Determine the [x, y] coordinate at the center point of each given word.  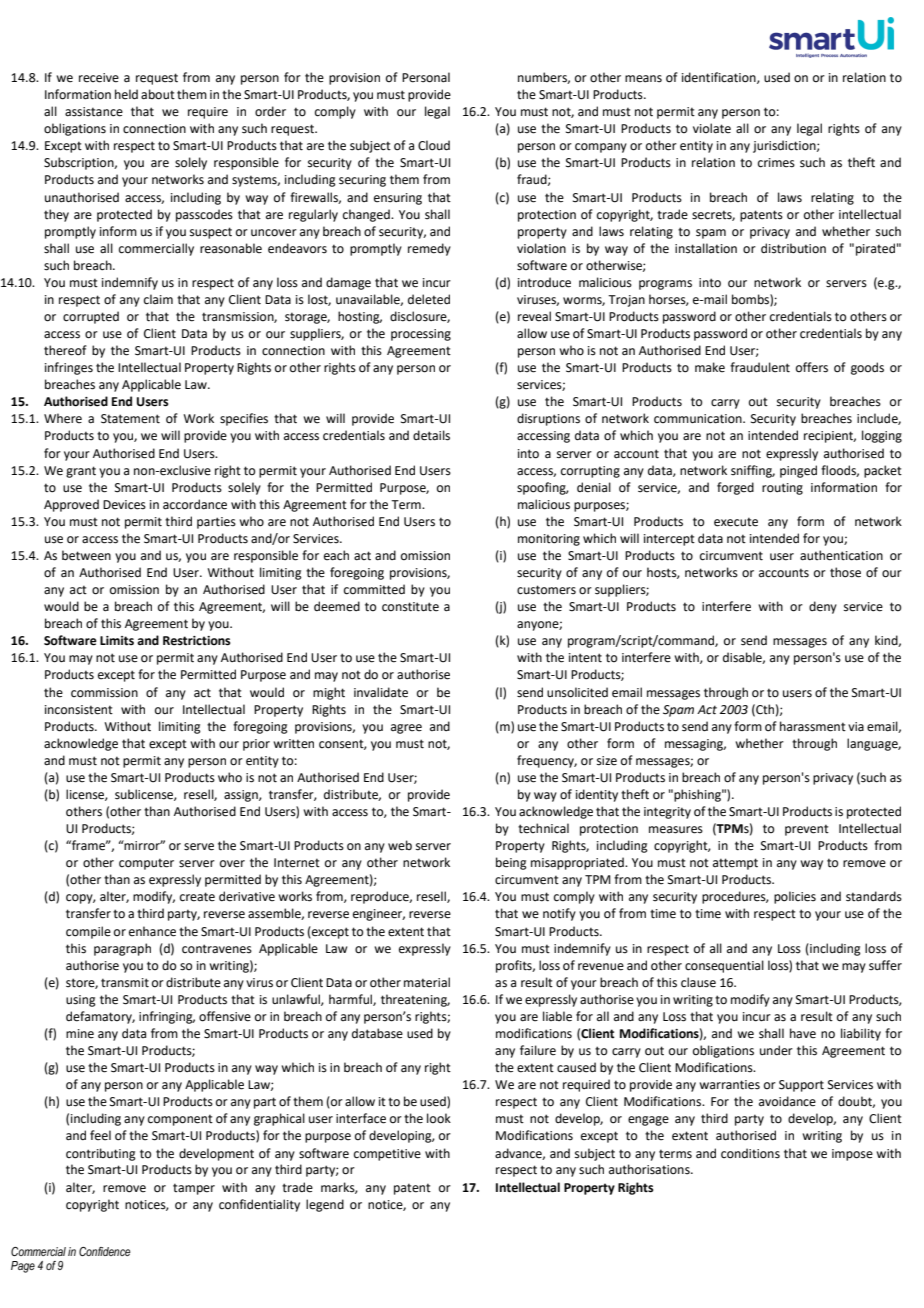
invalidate [381, 692]
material [427, 982]
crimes [776, 163]
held [126, 94]
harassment [813, 726]
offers [812, 367]
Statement [130, 419]
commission [104, 693]
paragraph [122, 949]
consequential [724, 966]
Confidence [105, 1251]
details [431, 435]
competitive [387, 1155]
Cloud [434, 145]
